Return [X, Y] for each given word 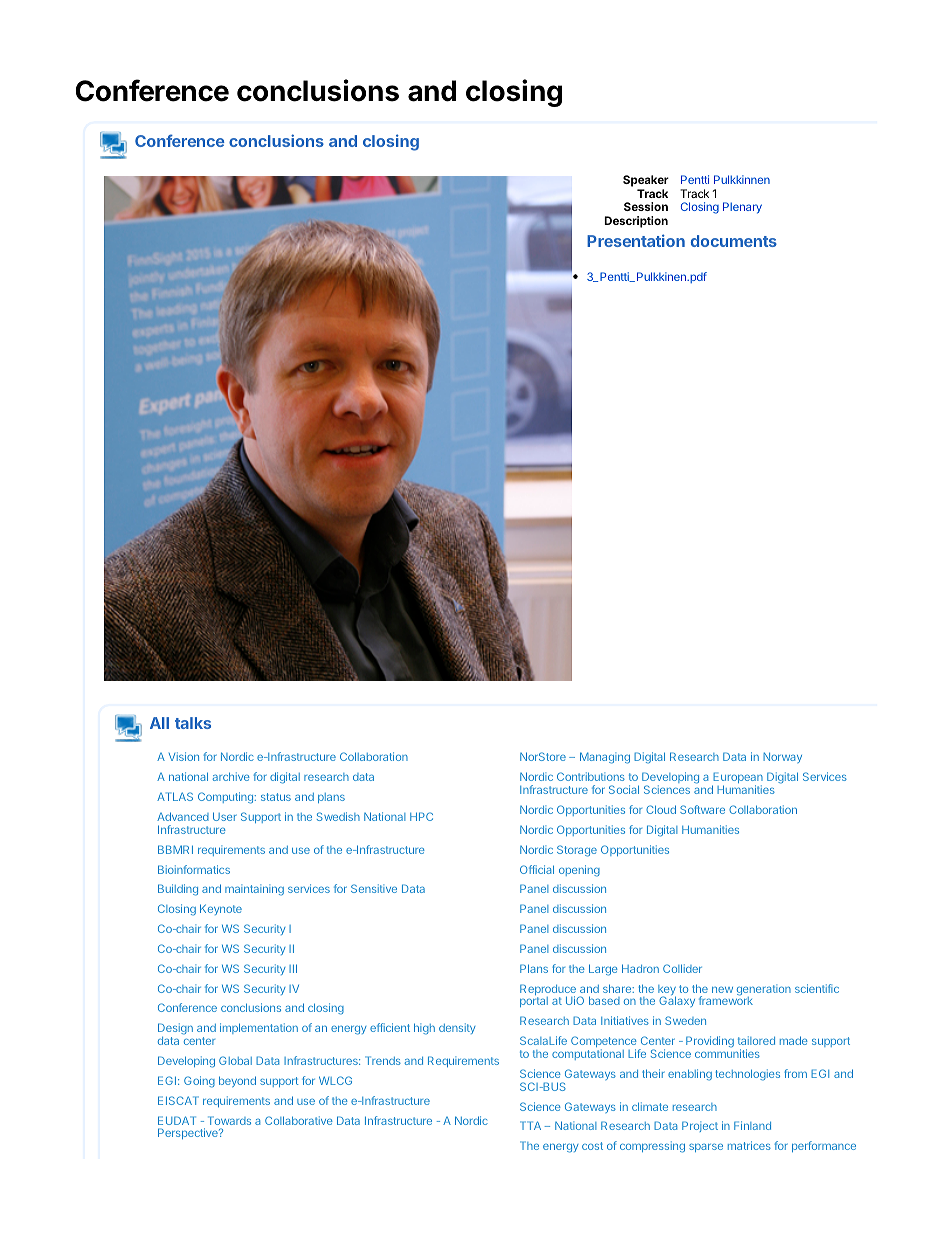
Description [636, 222]
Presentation [636, 240]
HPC [421, 816]
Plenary [742, 208]
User [225, 816]
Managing [605, 758]
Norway [782, 757]
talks [193, 723]
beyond [237, 1081]
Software [702, 809]
